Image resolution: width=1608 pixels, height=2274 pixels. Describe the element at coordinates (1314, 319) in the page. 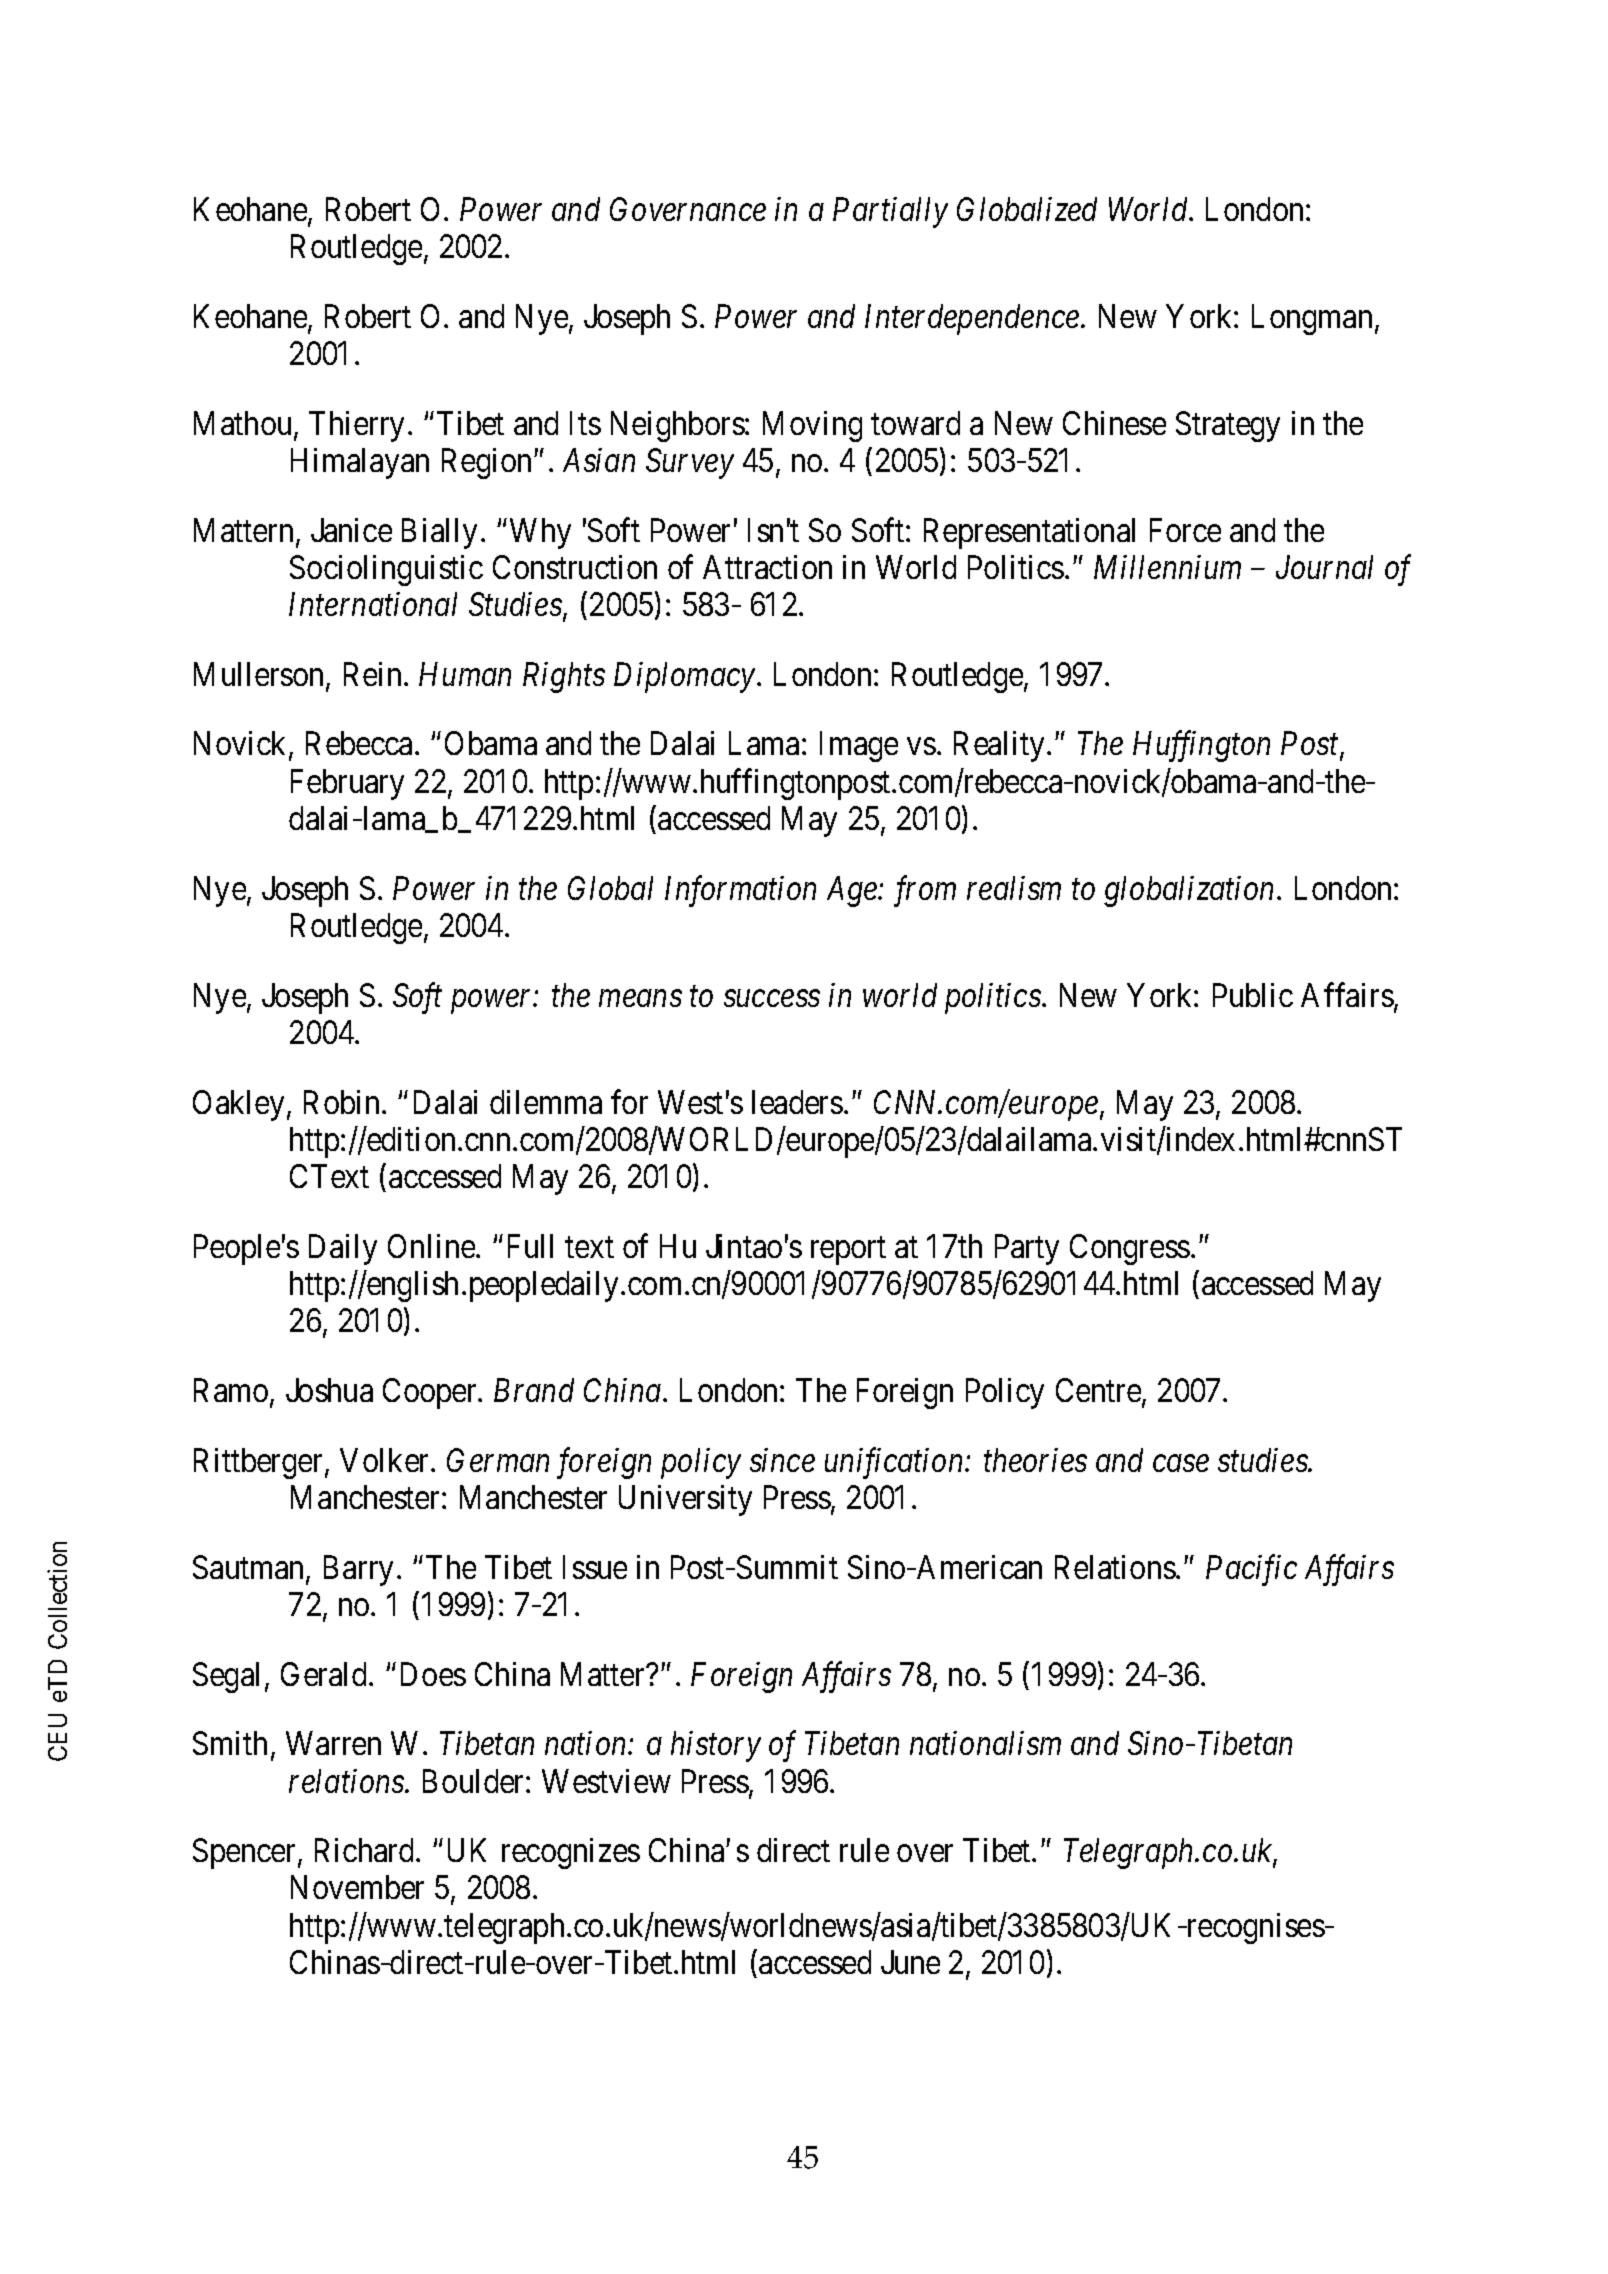

I see `Longman` at that location.
